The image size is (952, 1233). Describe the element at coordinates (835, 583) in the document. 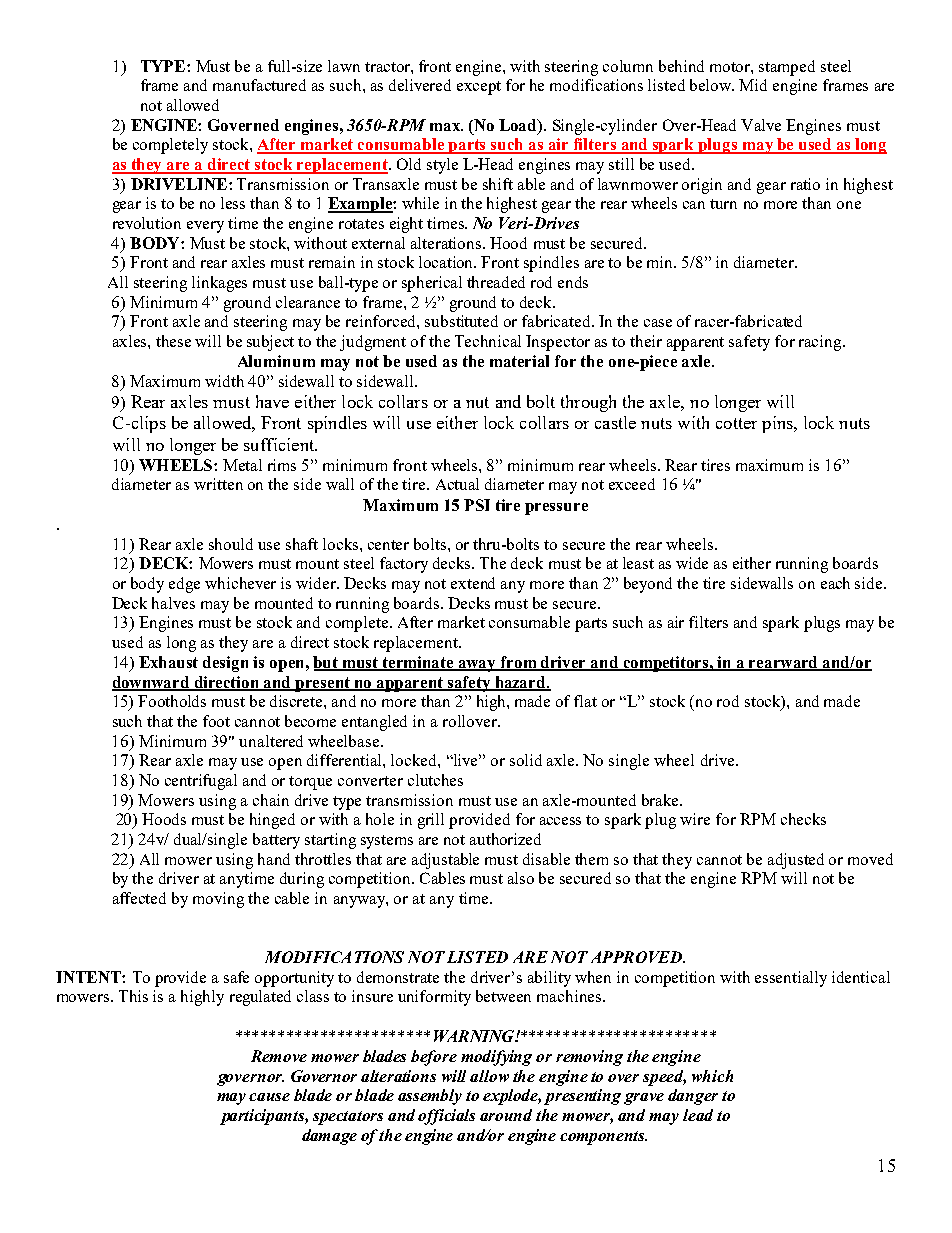

I see `each` at that location.
